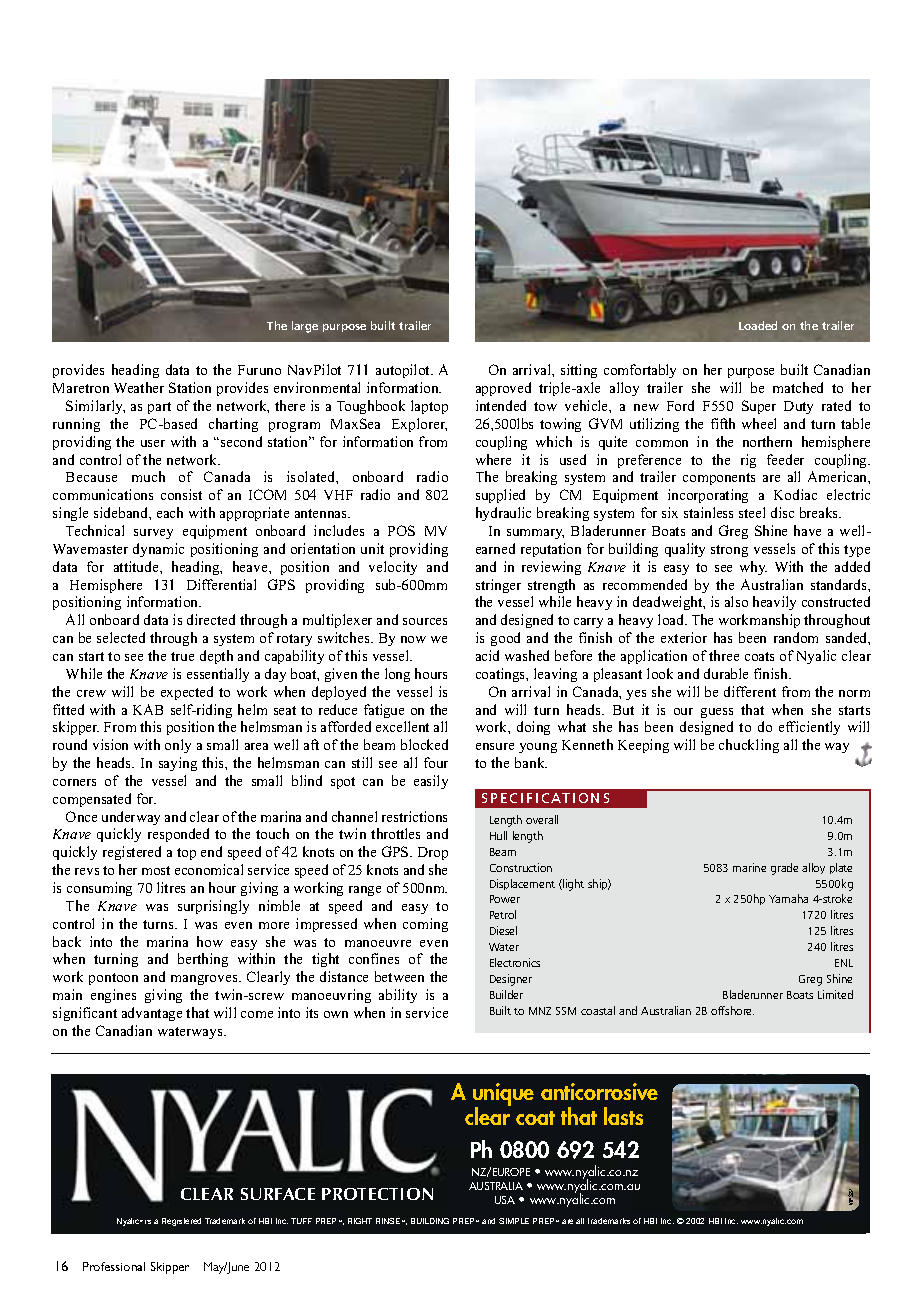  What do you see at coordinates (623, 1116) in the document?
I see `lasts` at bounding box center [623, 1116].
